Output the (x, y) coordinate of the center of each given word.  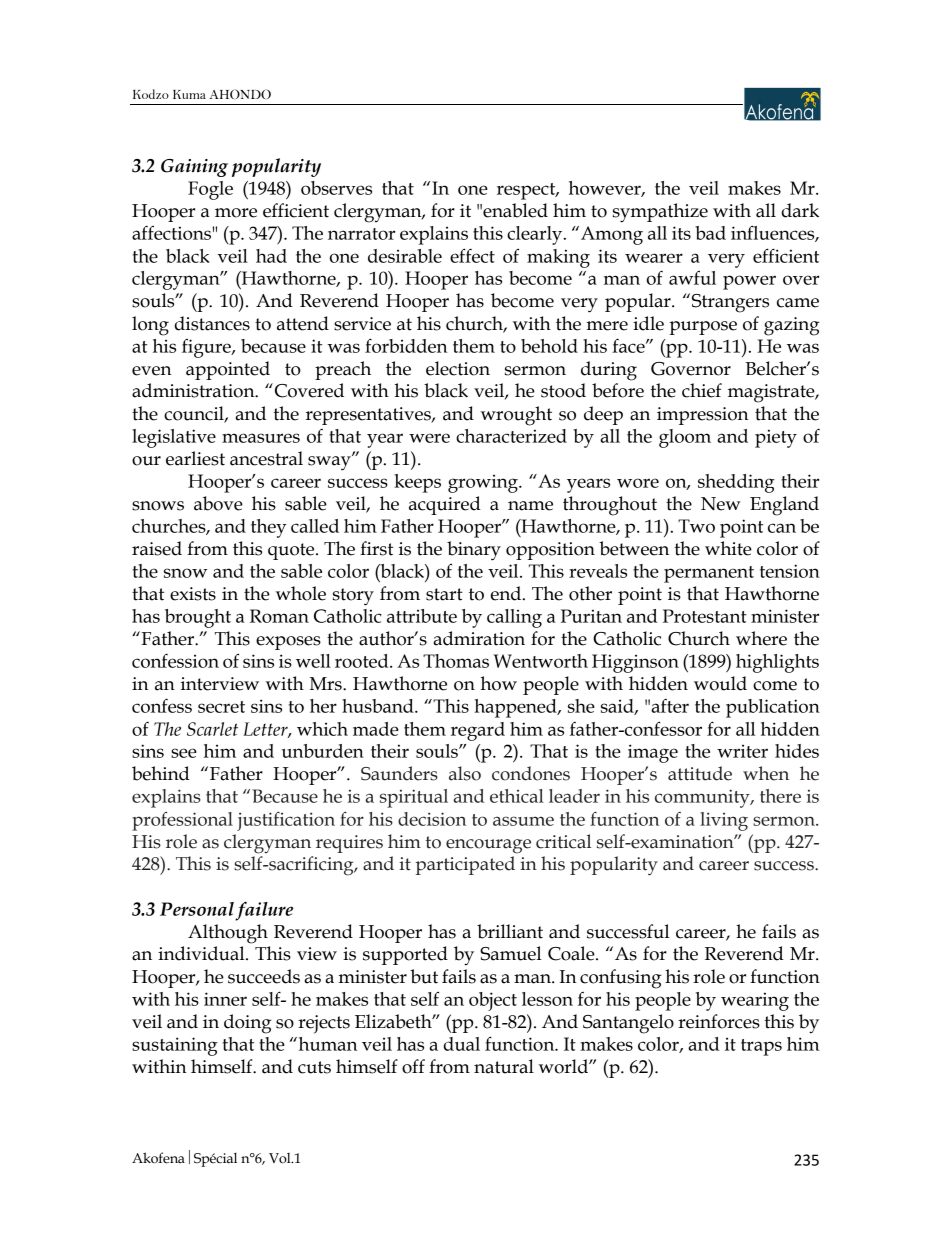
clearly (536, 235)
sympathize (660, 213)
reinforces (719, 1021)
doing (247, 1024)
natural (504, 1066)
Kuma (189, 94)
